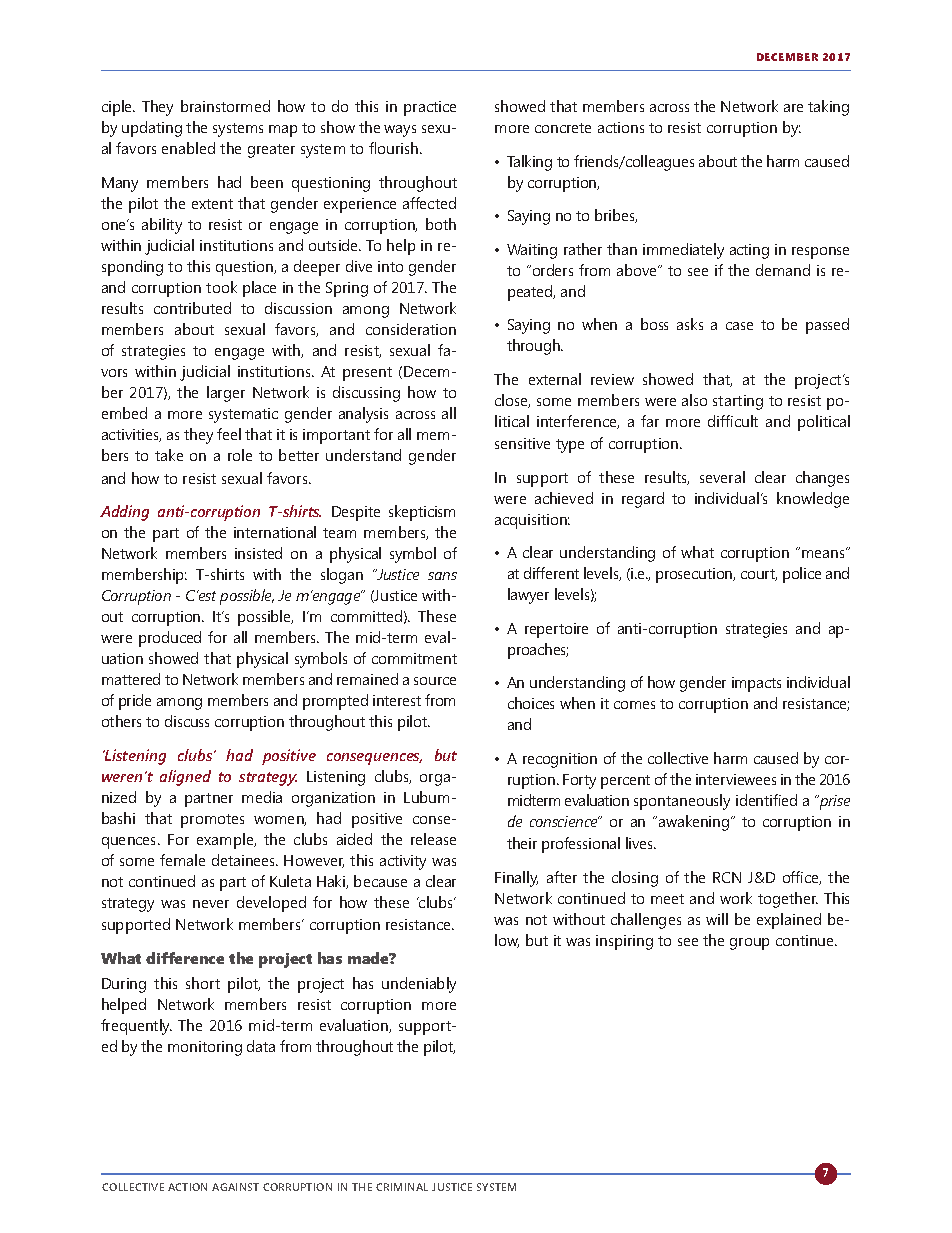 Image resolution: width=952 pixels, height=1233 pixels. Describe the element at coordinates (188, 148) in the screenshot. I see `enabled` at that location.
